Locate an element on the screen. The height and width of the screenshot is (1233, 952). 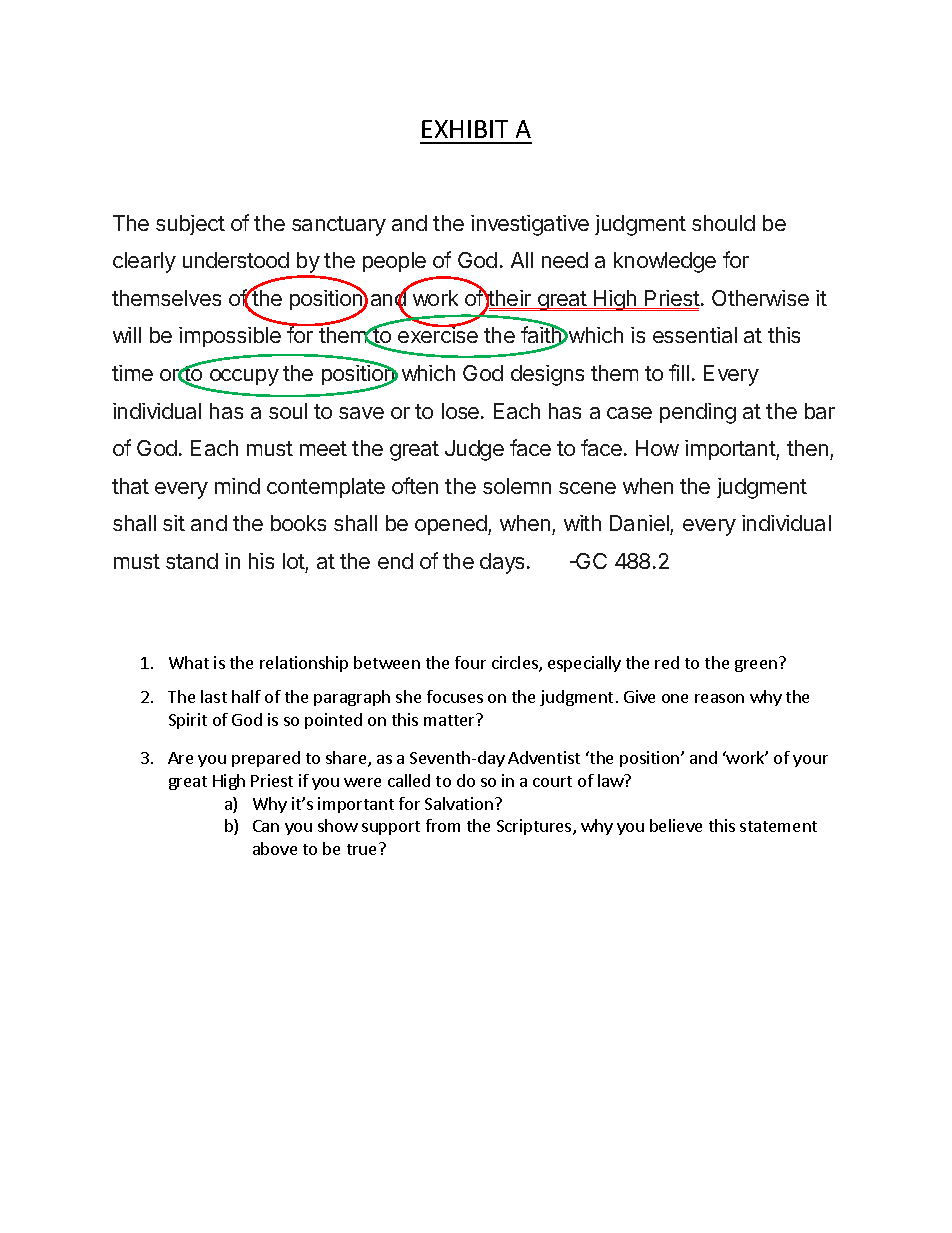
EXHIBIT is located at coordinates (465, 129).
